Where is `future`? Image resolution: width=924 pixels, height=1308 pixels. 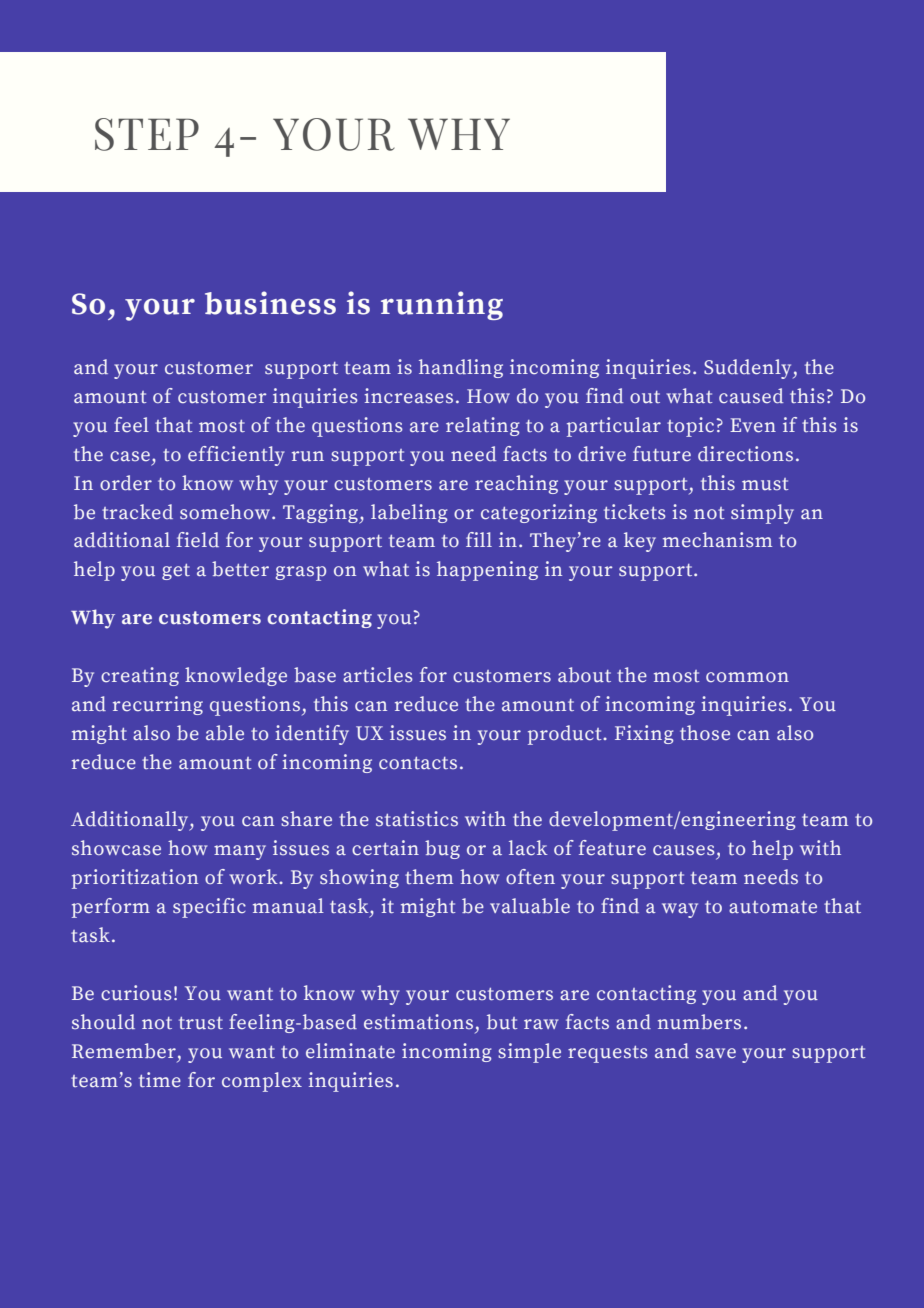 future is located at coordinates (662, 453).
